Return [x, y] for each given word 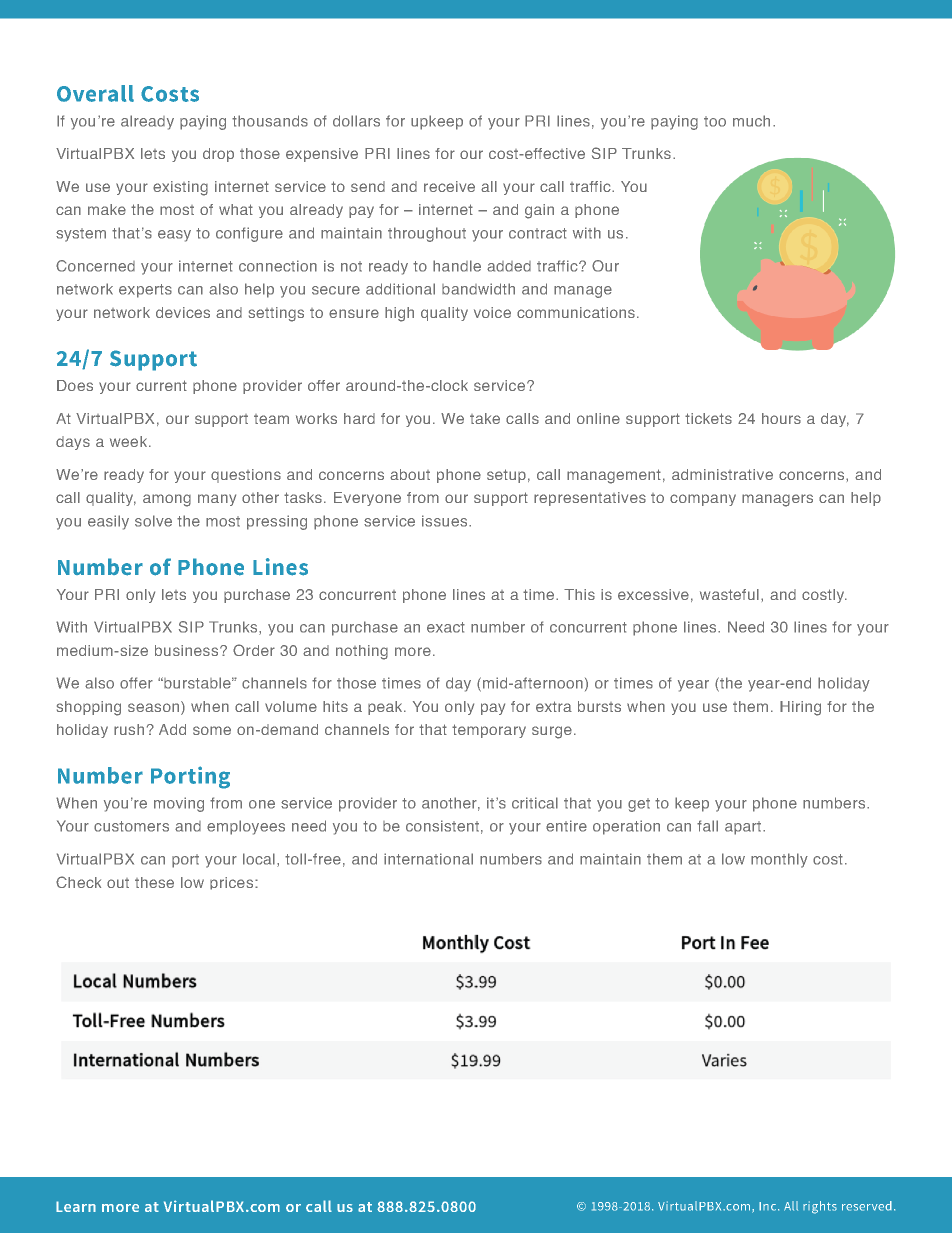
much [751, 121]
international [428, 859]
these [154, 882]
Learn [76, 1206]
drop [218, 155]
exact [446, 627]
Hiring [800, 708]
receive [449, 186]
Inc [769, 1206]
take [485, 418]
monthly [779, 860]
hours [781, 418]
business [188, 650]
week [130, 441]
